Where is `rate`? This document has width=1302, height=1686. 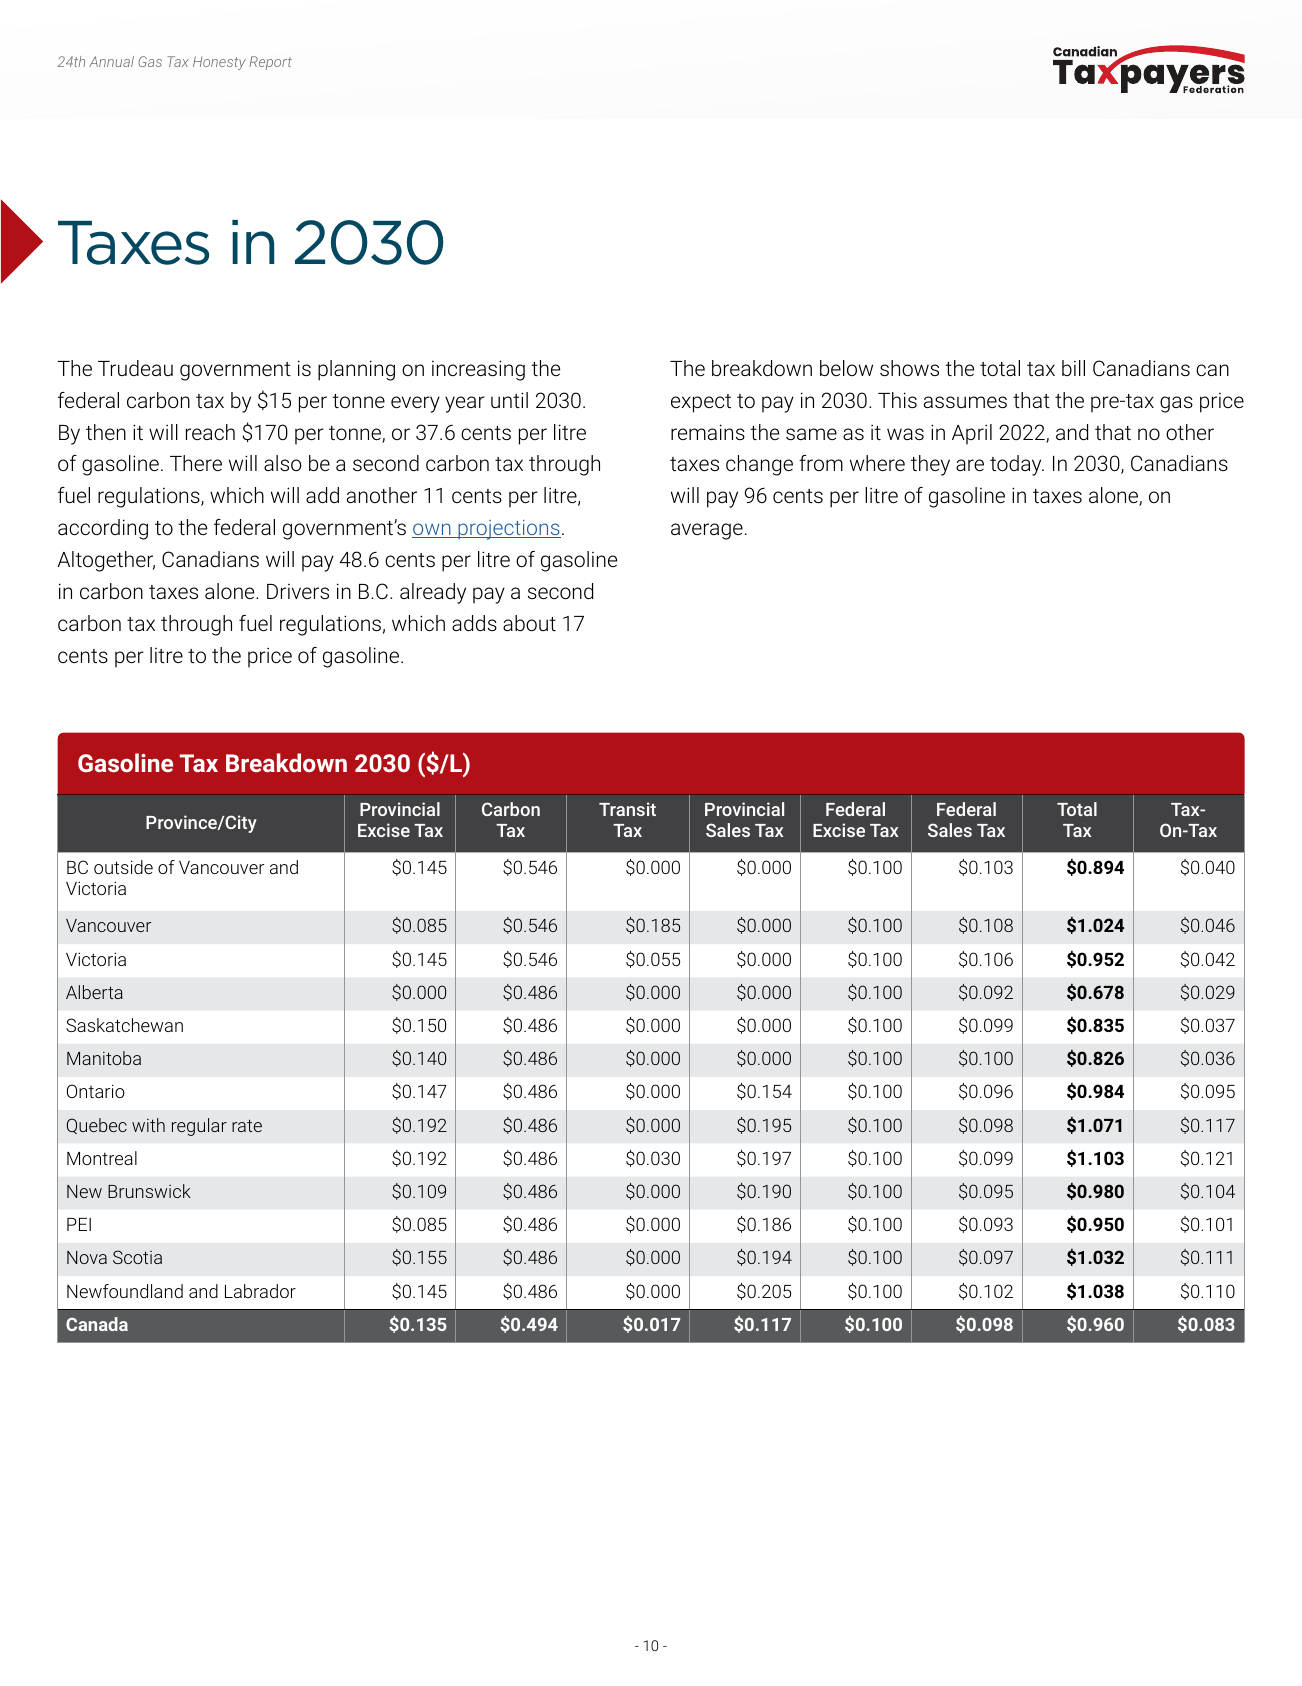 rate is located at coordinates (247, 1125).
